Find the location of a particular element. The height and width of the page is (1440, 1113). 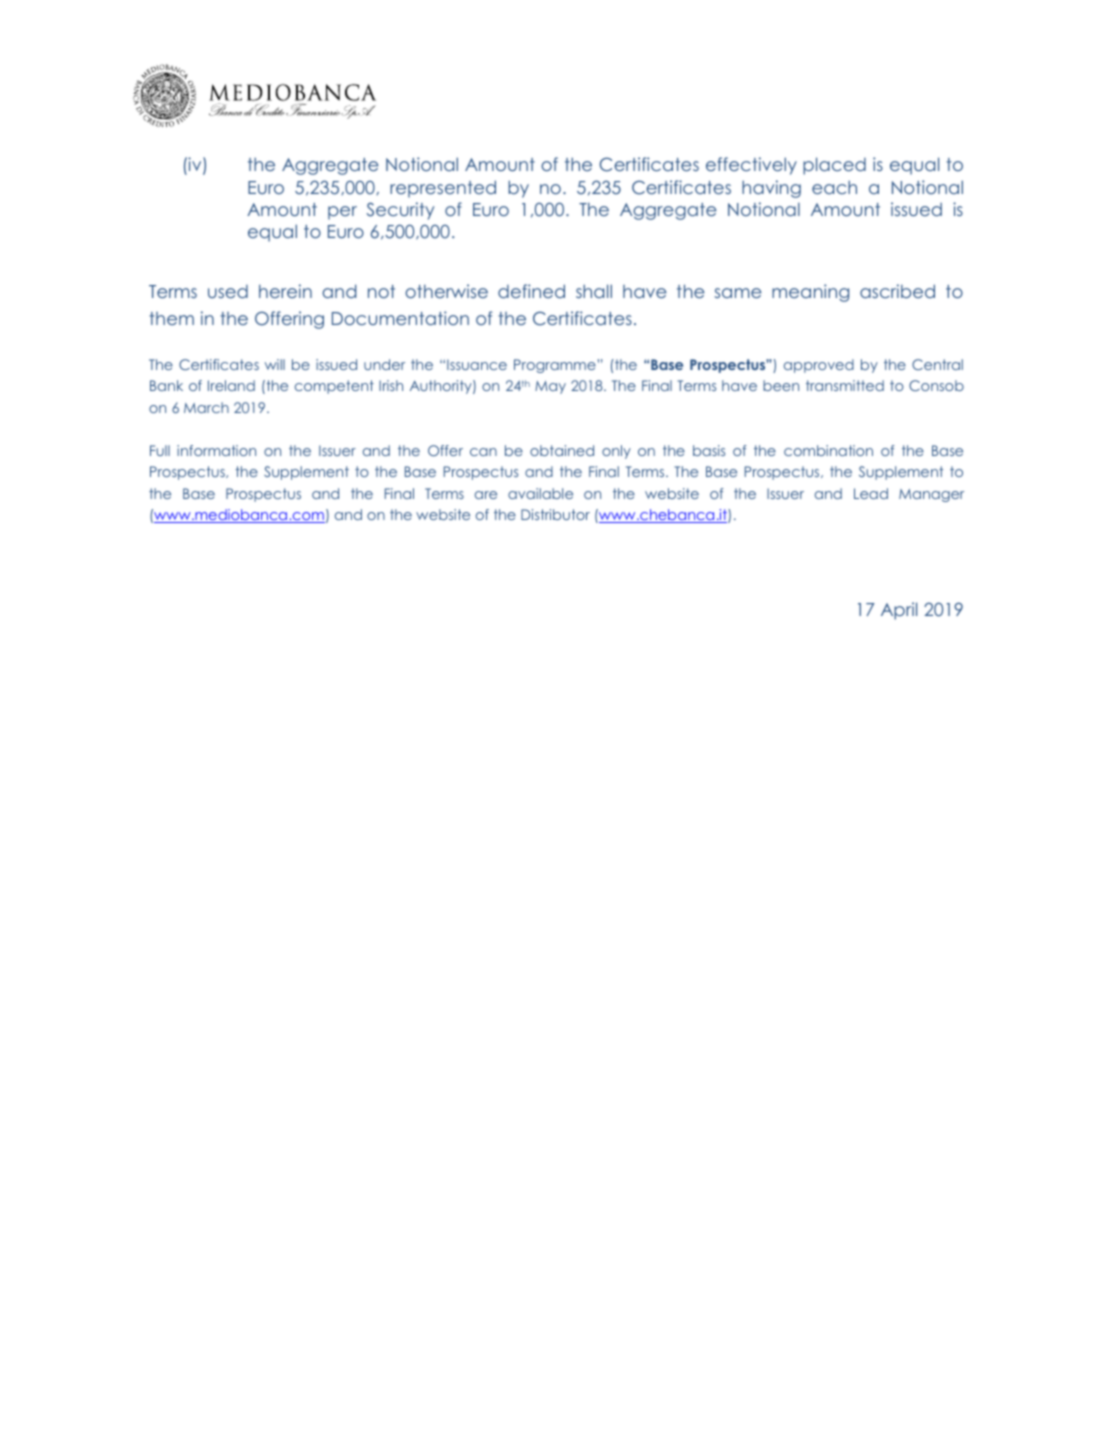

represented is located at coordinates (443, 189).
